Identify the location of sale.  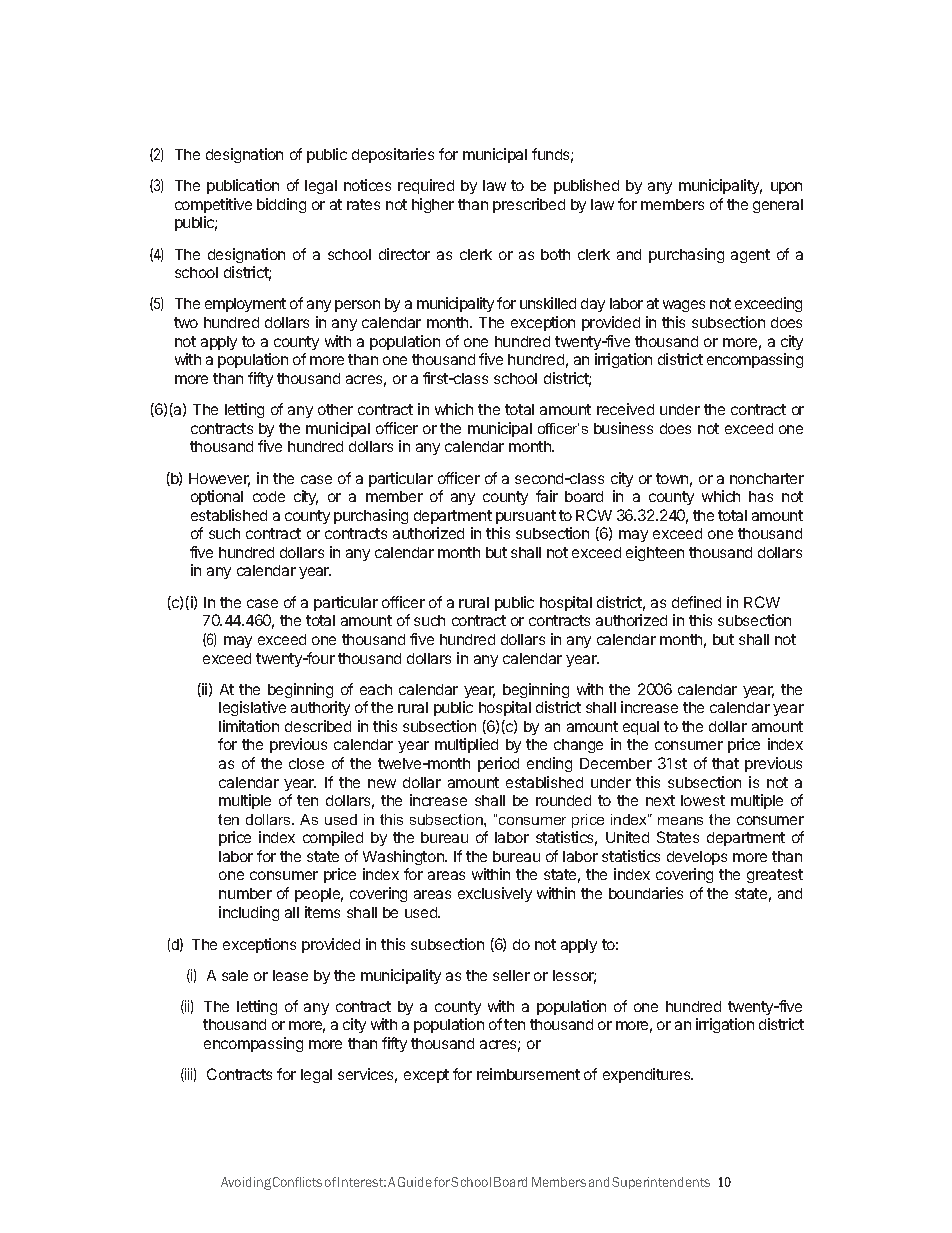
(235, 975).
